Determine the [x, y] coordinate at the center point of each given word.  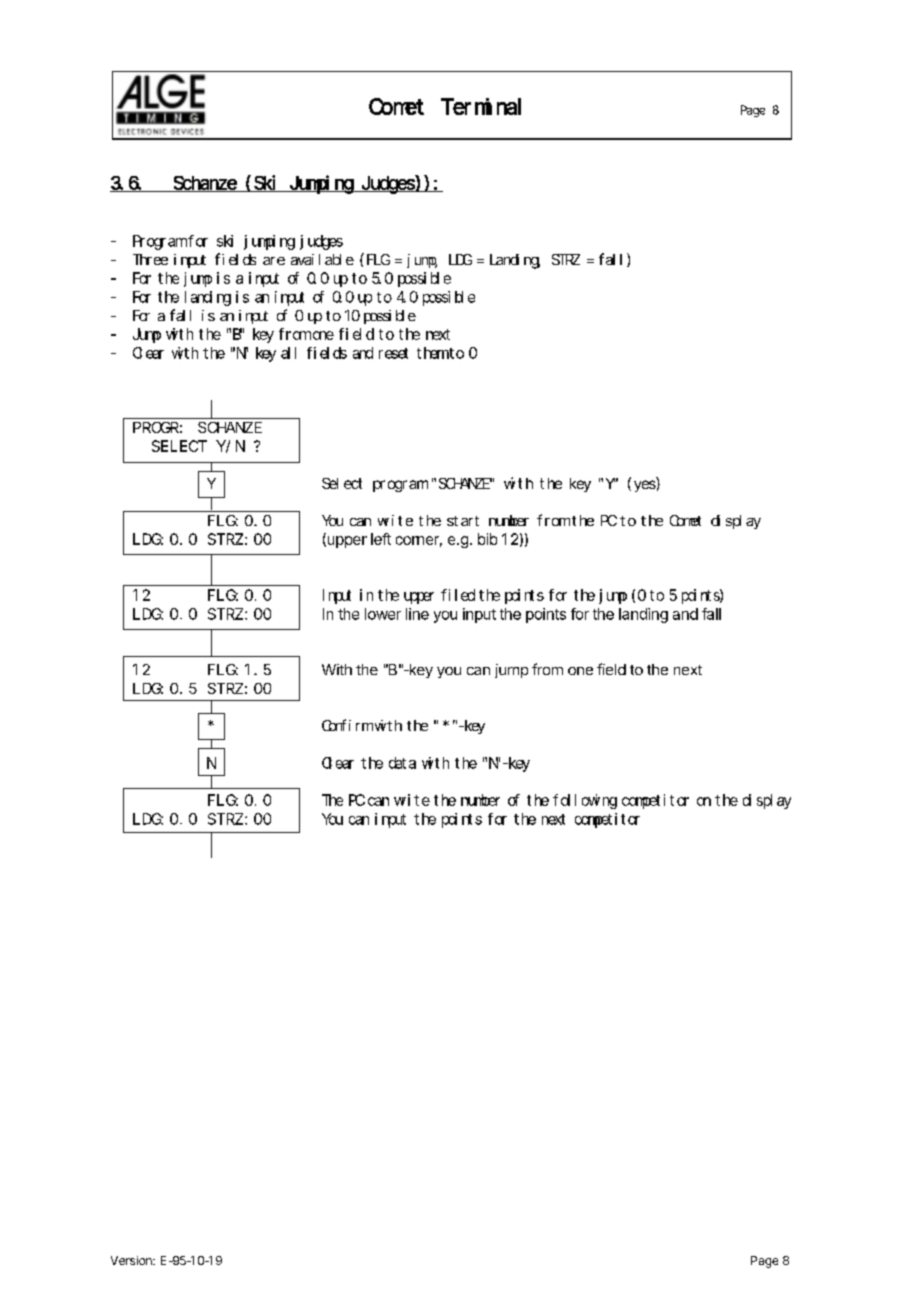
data [402, 763]
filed [458, 595]
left [381, 539]
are [274, 261]
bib [487, 539]
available [322, 259]
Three [150, 259]
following [585, 801]
